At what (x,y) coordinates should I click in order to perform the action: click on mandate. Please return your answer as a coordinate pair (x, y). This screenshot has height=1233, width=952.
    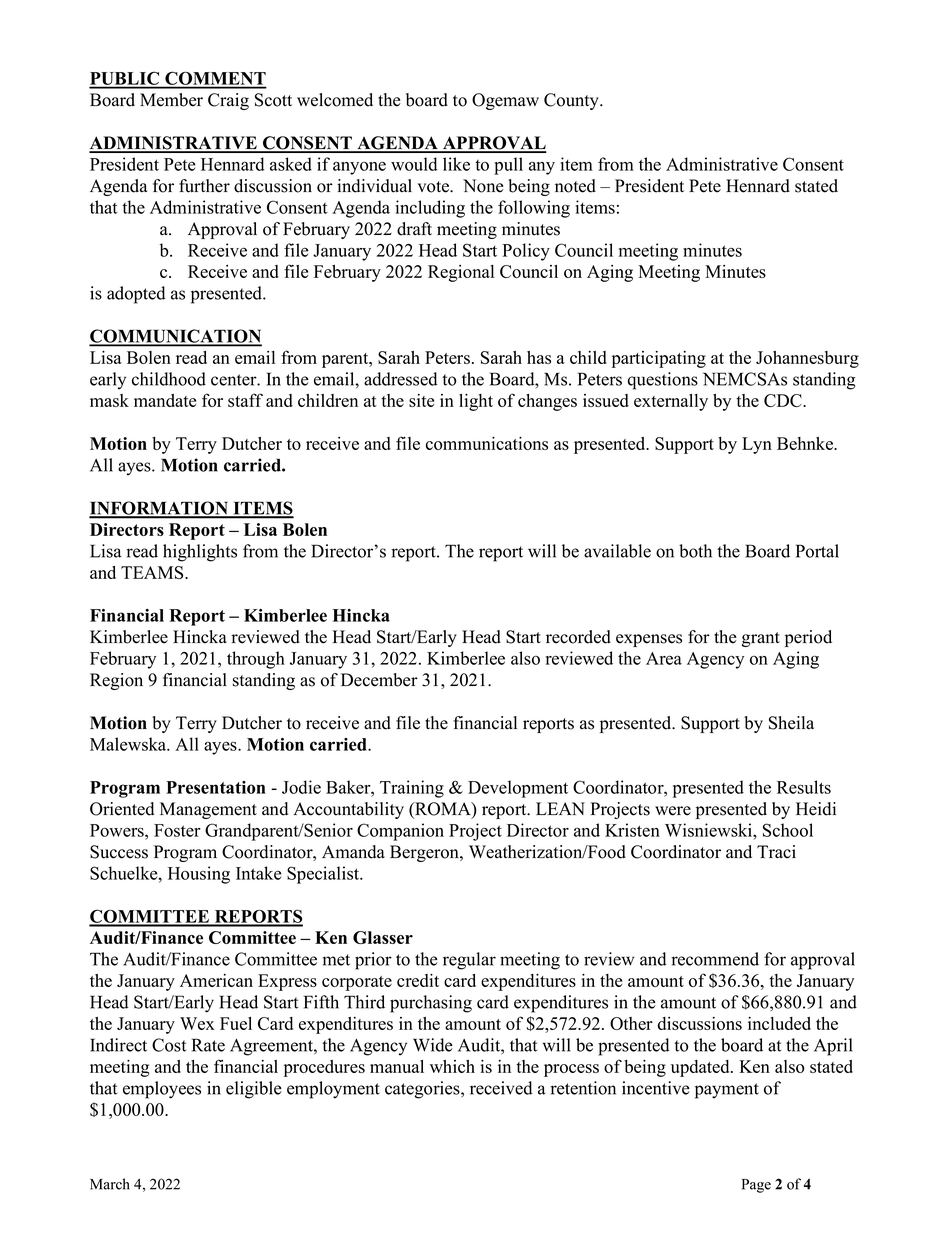
    Looking at the image, I should click on (165, 400).
